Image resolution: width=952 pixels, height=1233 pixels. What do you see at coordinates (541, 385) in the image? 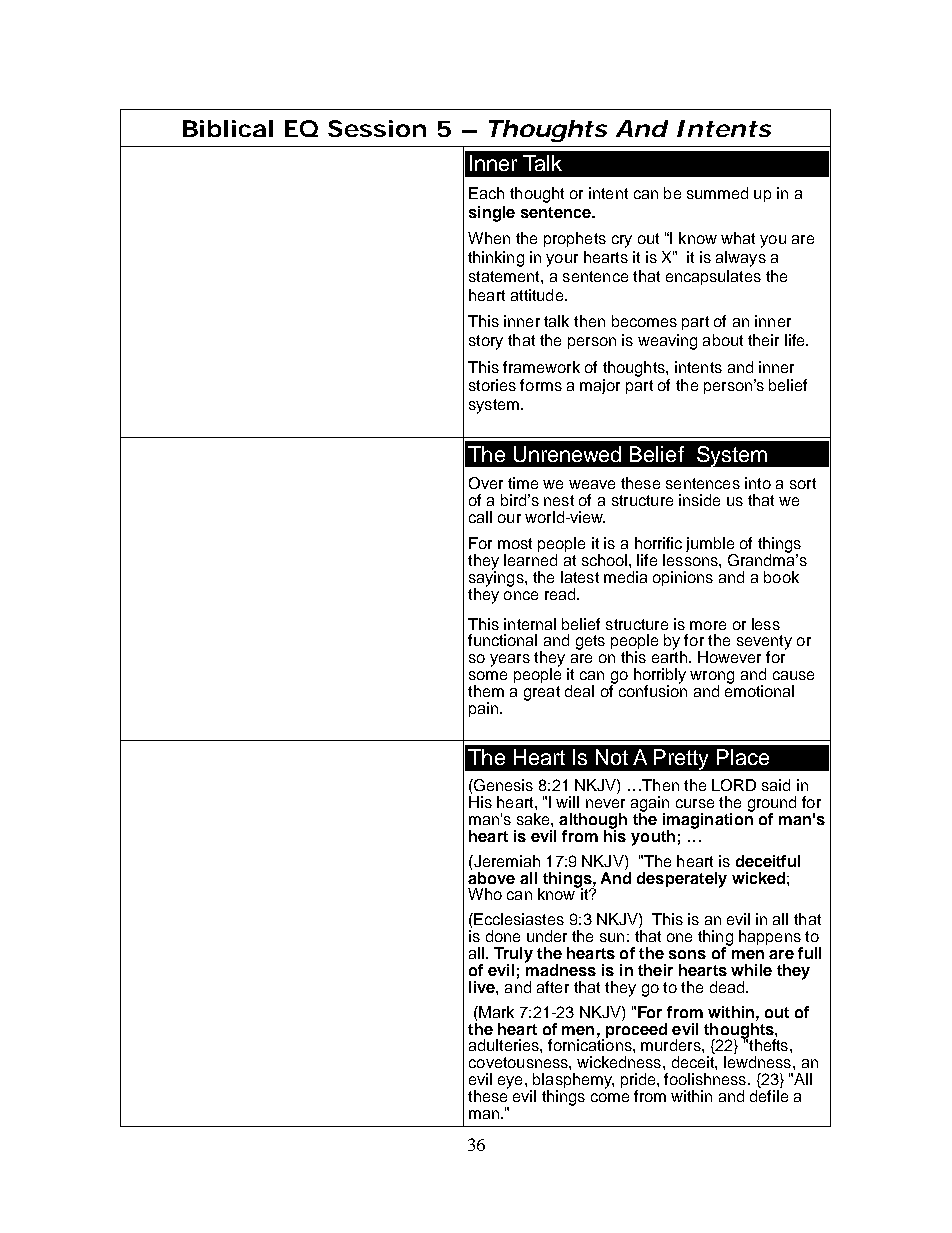
I see `forms` at bounding box center [541, 385].
